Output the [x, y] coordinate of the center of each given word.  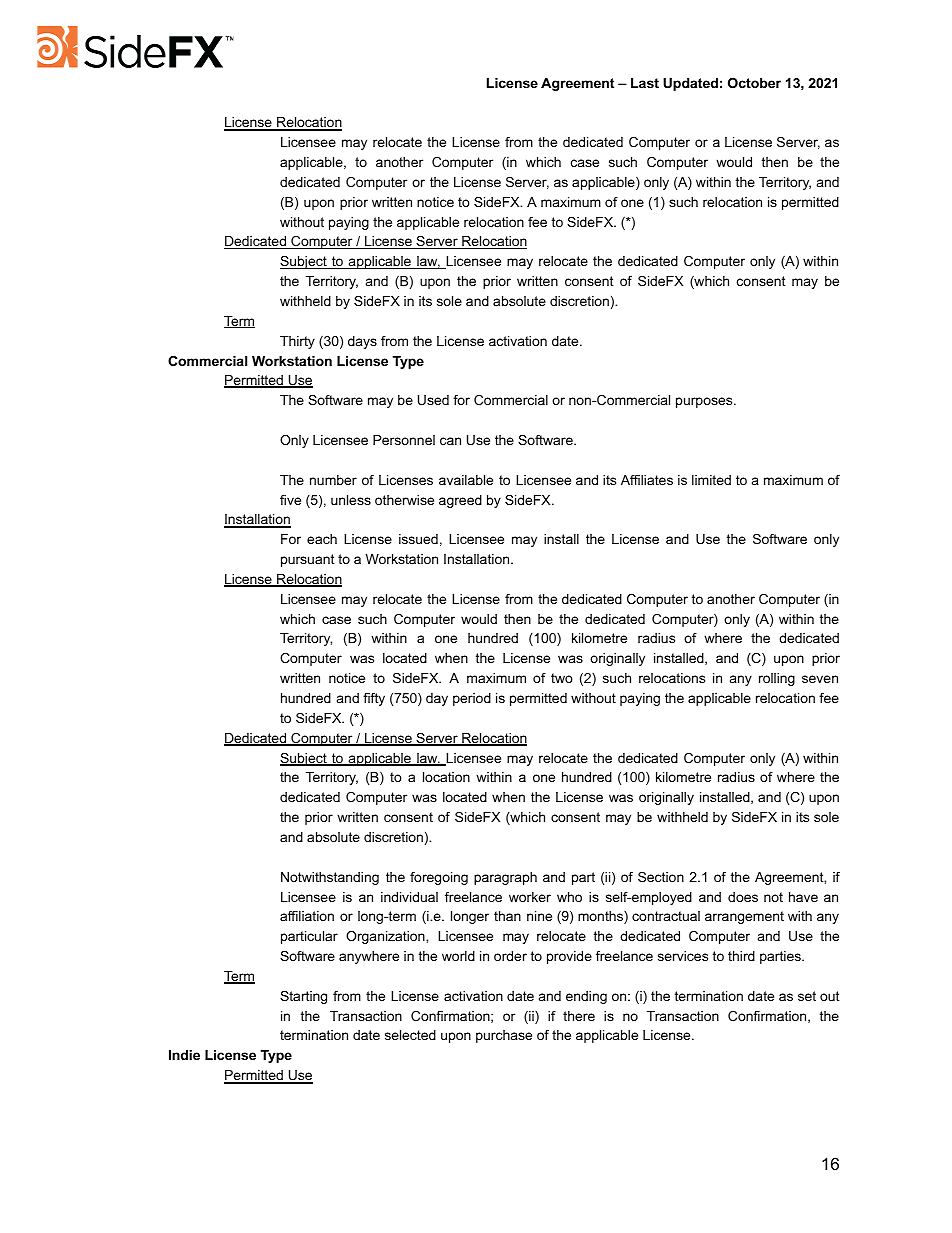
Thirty [297, 342]
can [450, 441]
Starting [303, 997]
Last [645, 83]
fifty [374, 699]
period [472, 699]
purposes [705, 402]
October [754, 83]
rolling [777, 679]
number [333, 480]
